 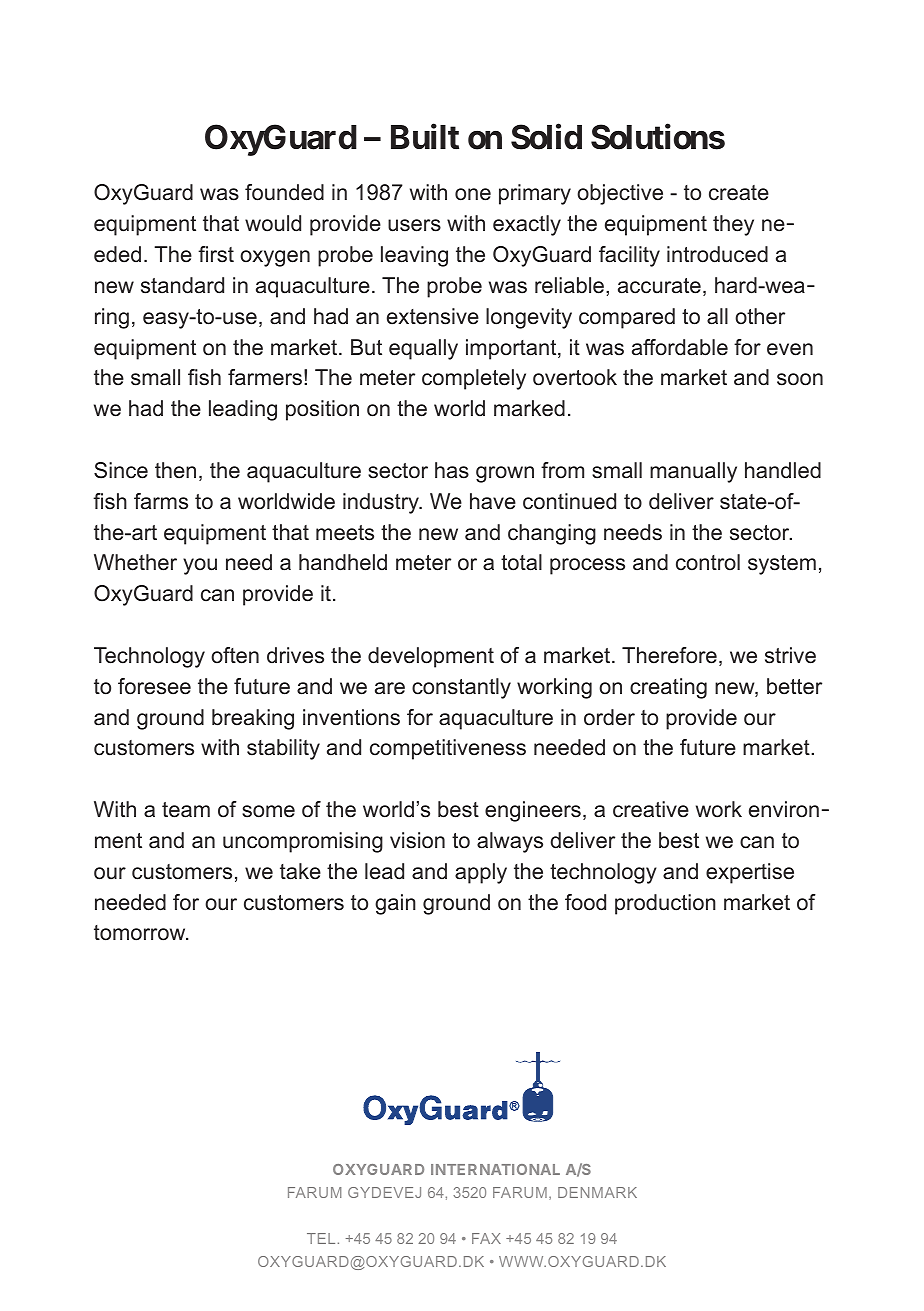 What do you see at coordinates (461, 688) in the image?
I see `constantly` at bounding box center [461, 688].
